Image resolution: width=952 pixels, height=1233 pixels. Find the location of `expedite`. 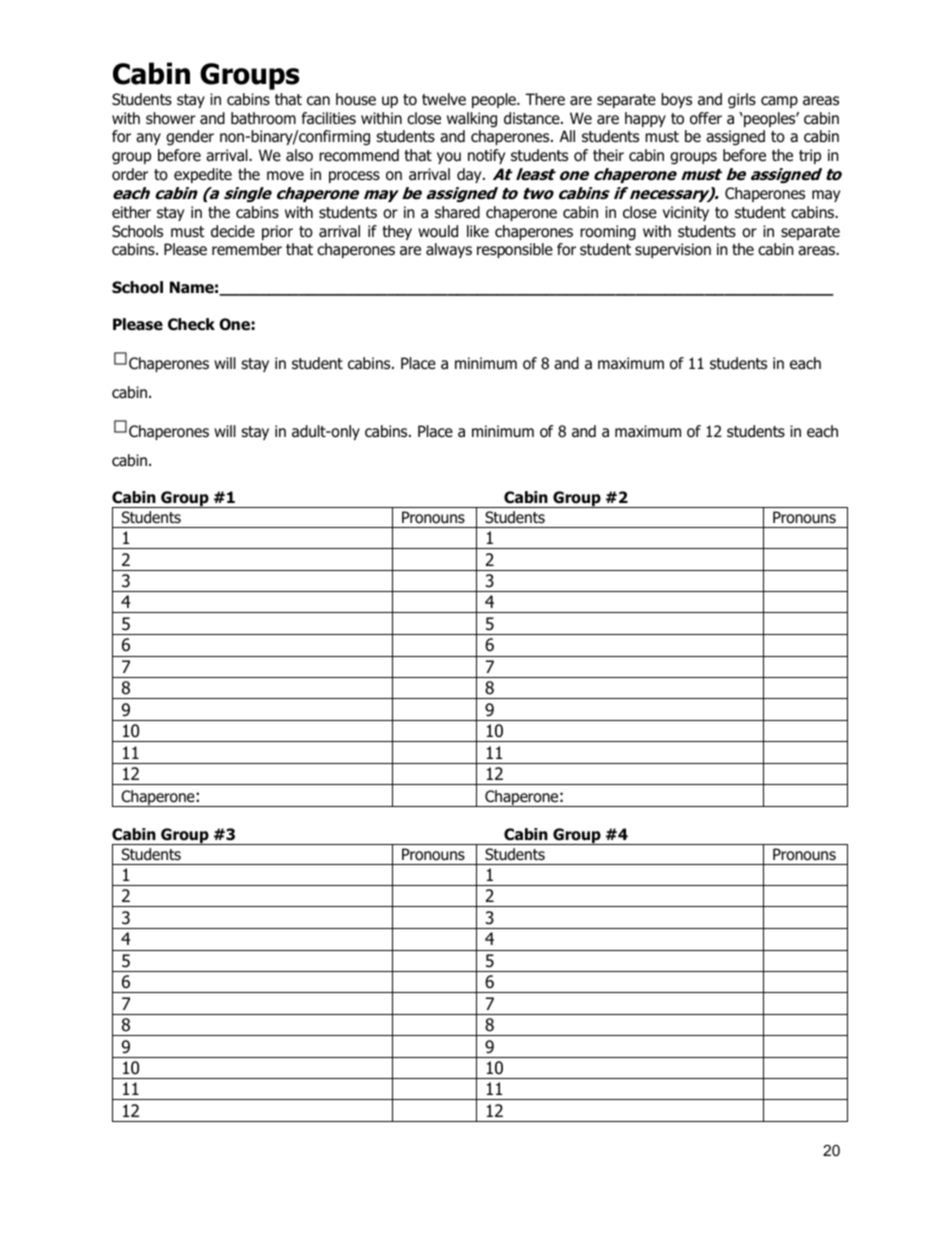

expedite is located at coordinates (203, 175).
